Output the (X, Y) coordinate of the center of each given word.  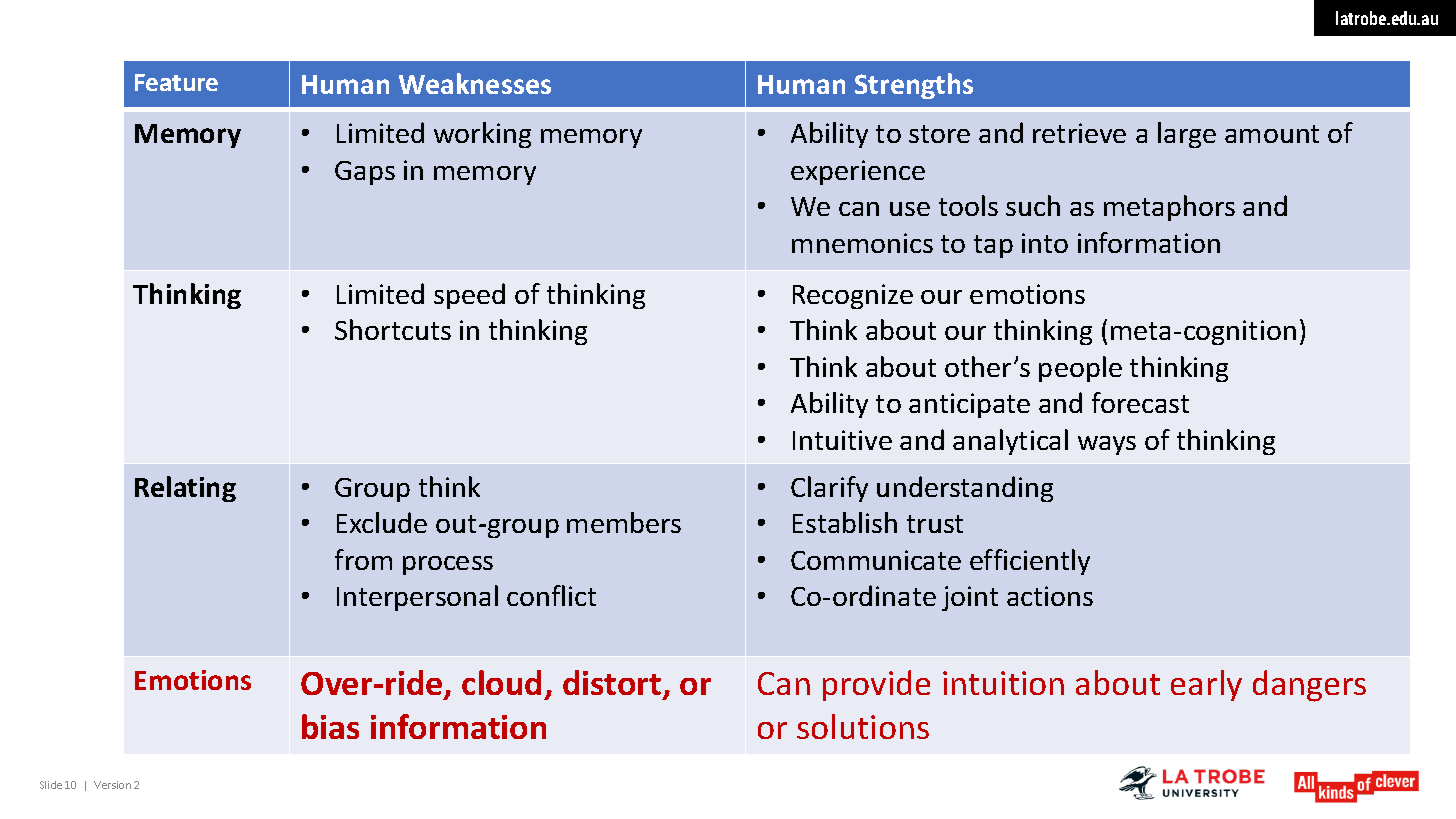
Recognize (853, 296)
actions (1050, 596)
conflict (551, 595)
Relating (185, 489)
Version (112, 785)
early (1206, 685)
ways (1107, 445)
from (363, 559)
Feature (176, 82)
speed (469, 296)
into (1045, 243)
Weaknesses (475, 83)
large (1187, 135)
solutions (863, 726)
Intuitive (842, 440)
